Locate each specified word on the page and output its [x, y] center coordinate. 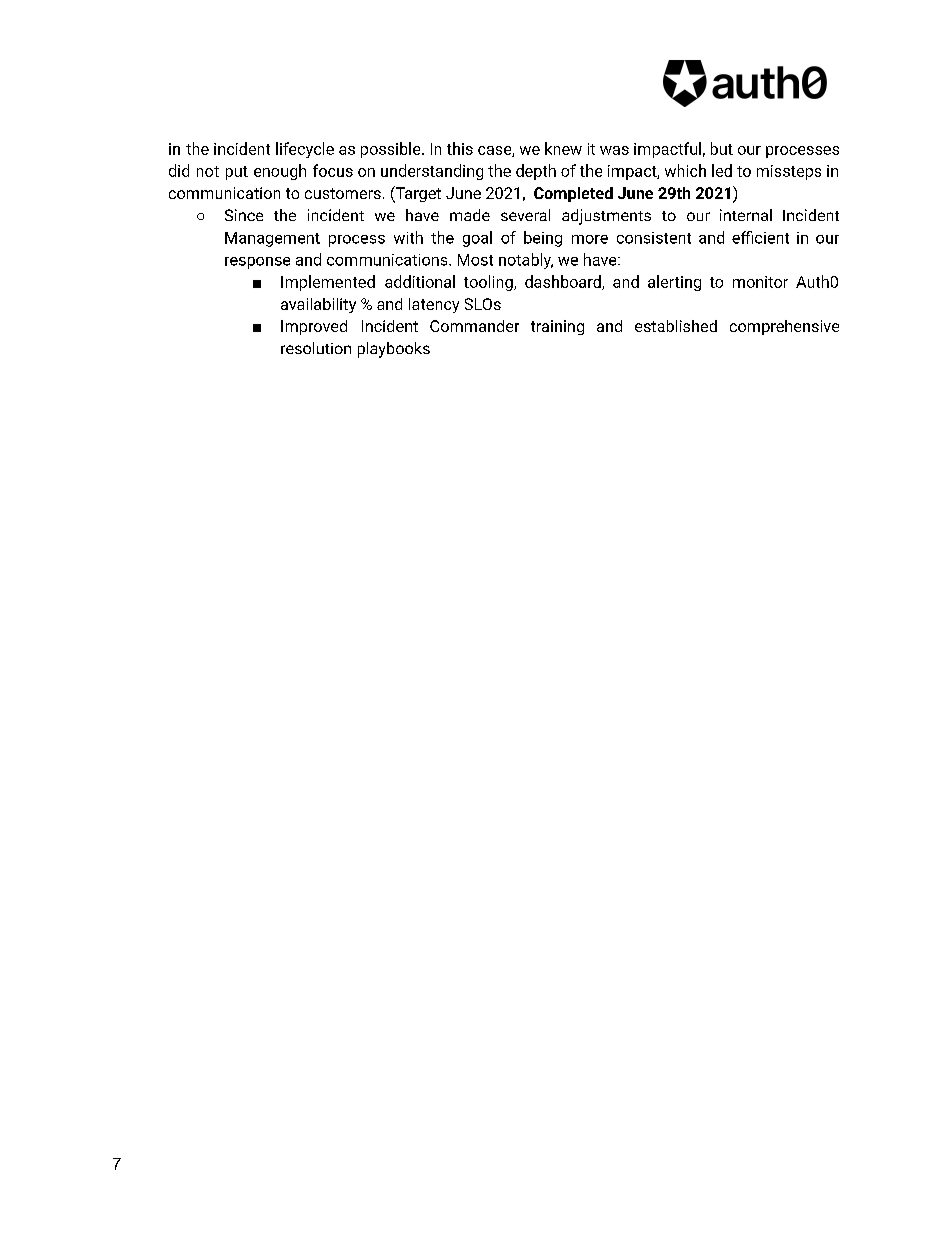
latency [434, 305]
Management [272, 239]
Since [244, 215]
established [676, 326]
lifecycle [305, 150]
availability [318, 305]
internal [746, 215]
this [460, 148]
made [470, 215]
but [722, 148]
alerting [674, 283]
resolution [316, 348]
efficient [760, 237]
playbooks [394, 350]
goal [477, 239]
